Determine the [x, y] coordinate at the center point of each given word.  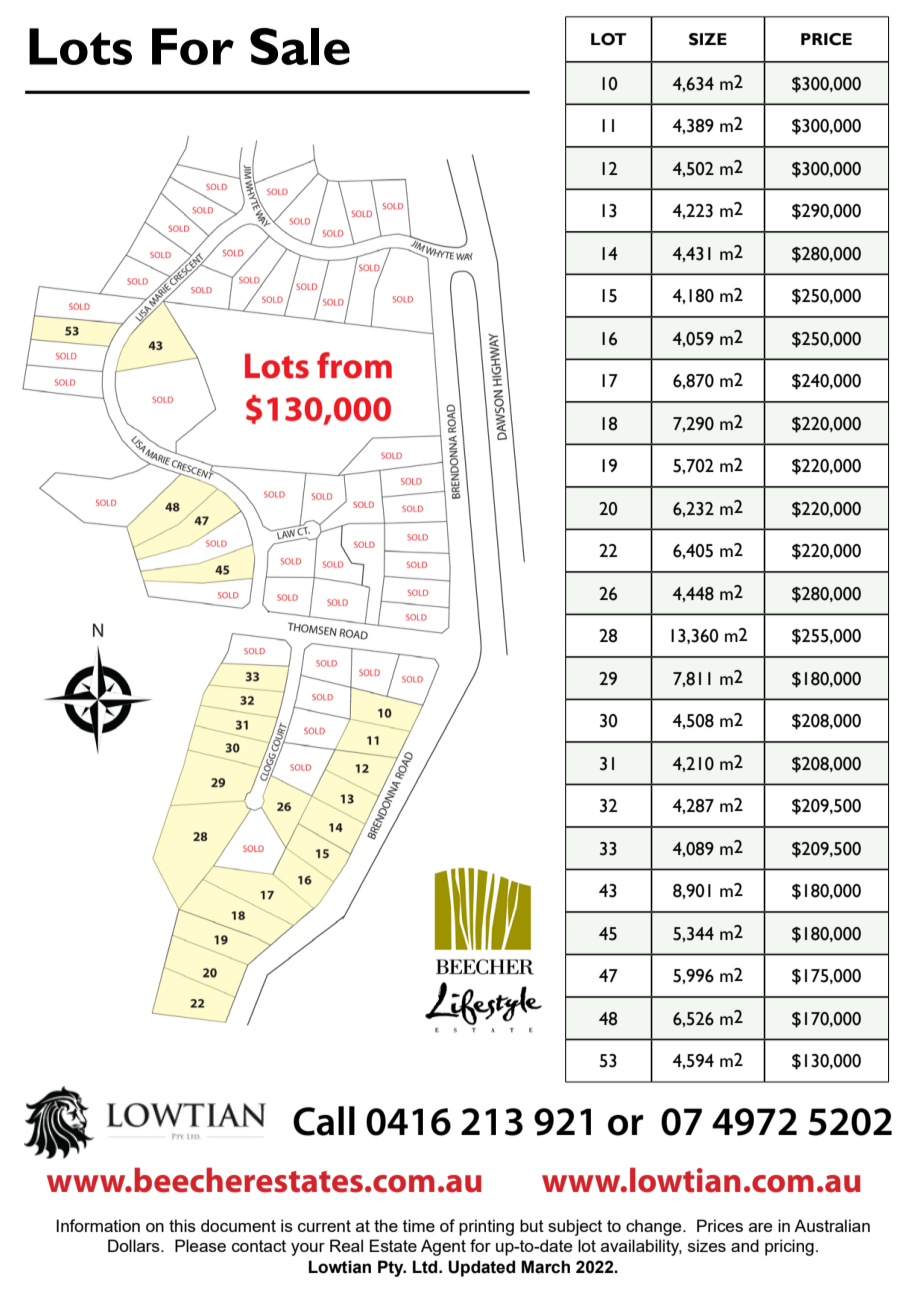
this [182, 1225]
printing [486, 1227]
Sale [300, 46]
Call [324, 1121]
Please [200, 1245]
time [419, 1225]
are [760, 1227]
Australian [832, 1225]
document [238, 1225]
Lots [80, 46]
